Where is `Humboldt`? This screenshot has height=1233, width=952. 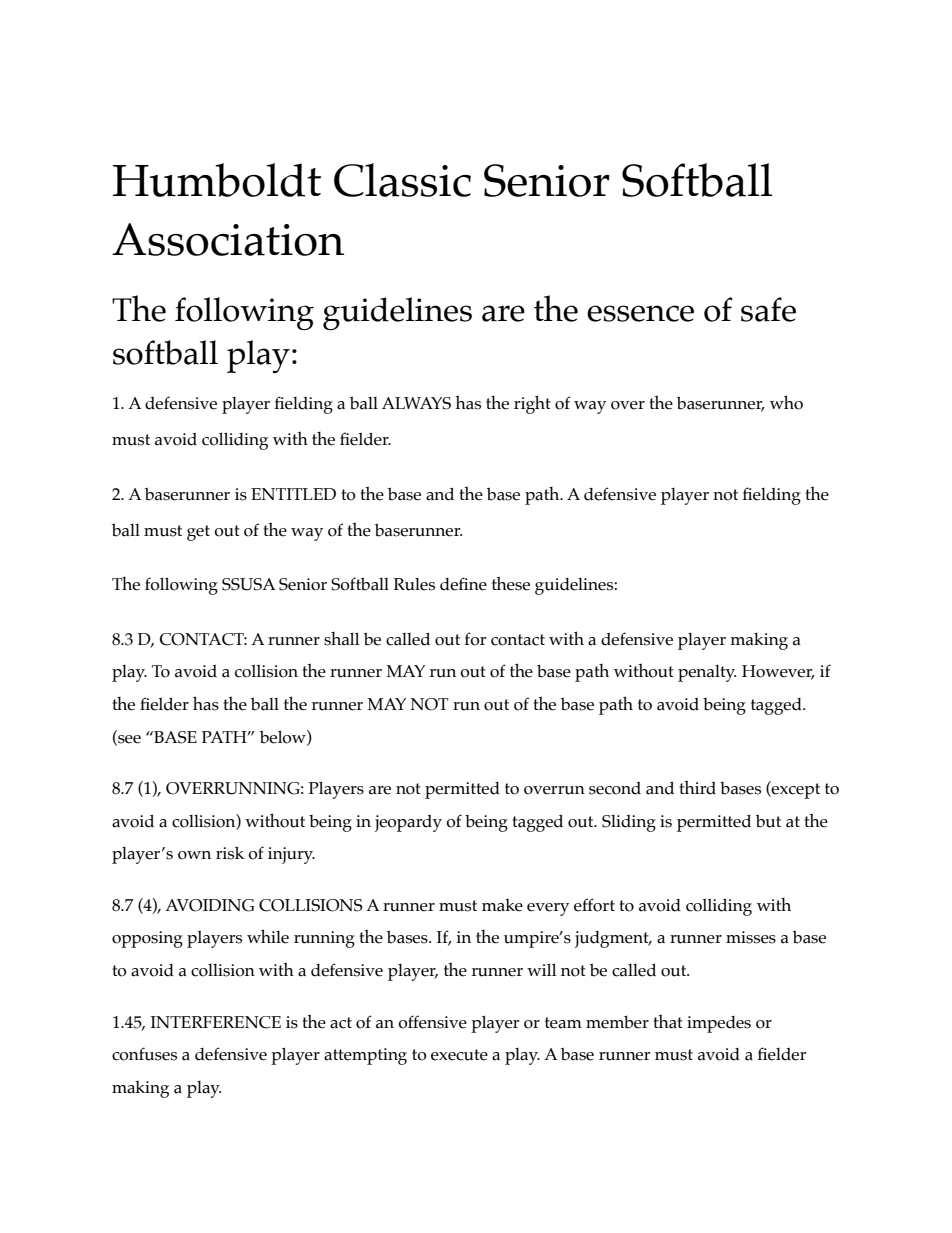 Humboldt is located at coordinates (217, 180).
